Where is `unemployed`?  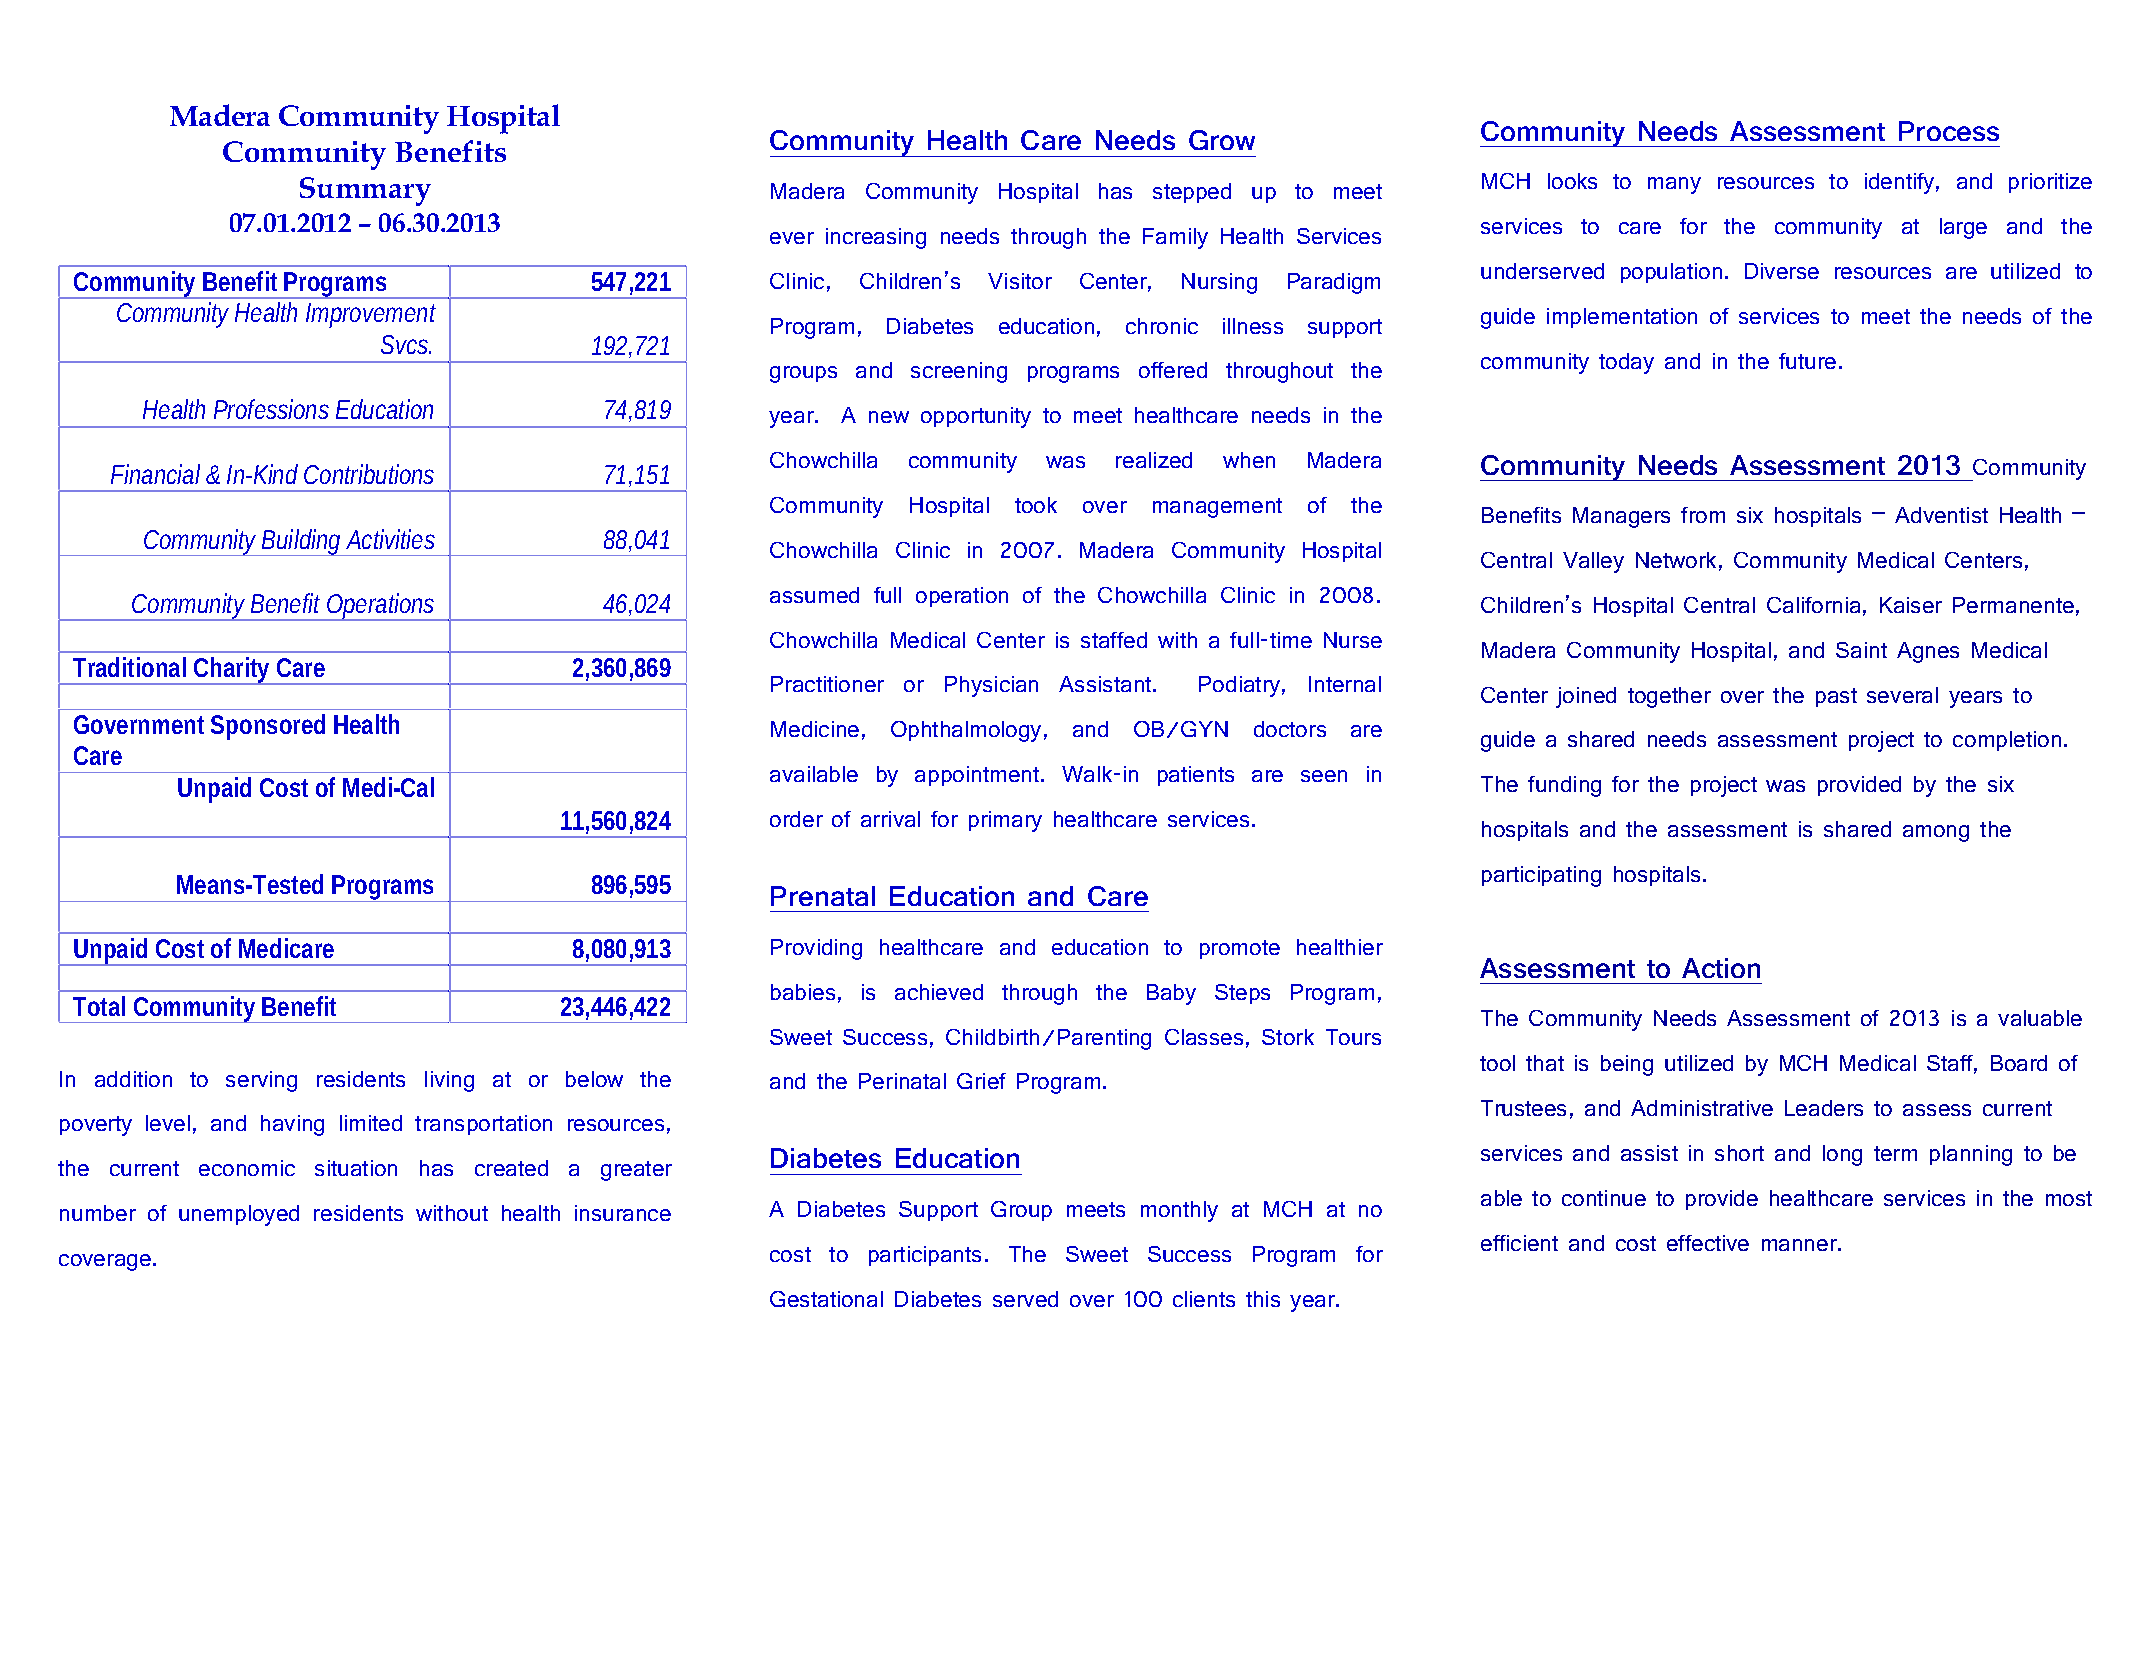 unemployed is located at coordinates (239, 1215).
